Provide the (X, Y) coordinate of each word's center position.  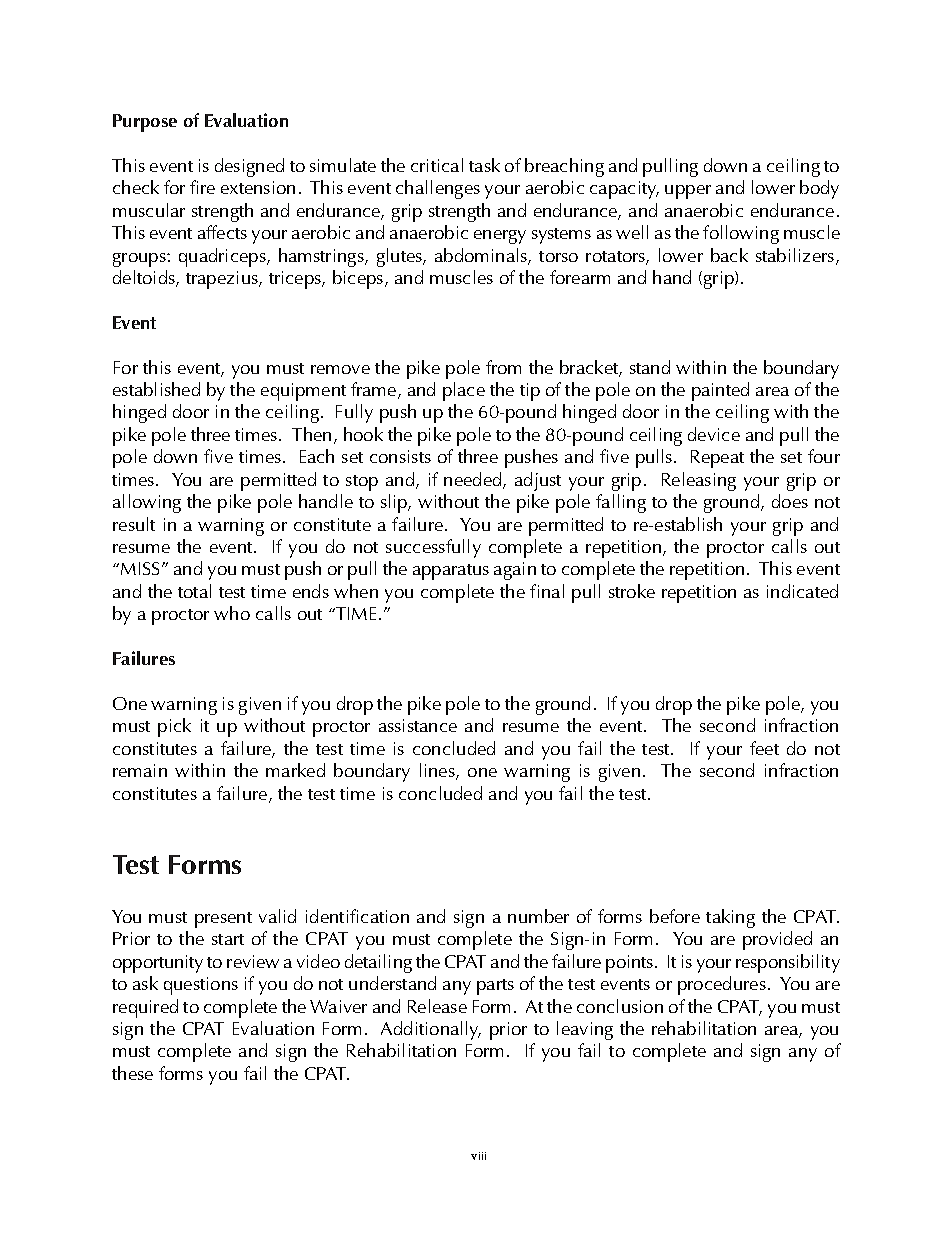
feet (764, 748)
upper (688, 192)
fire (202, 187)
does (790, 501)
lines (438, 771)
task (484, 165)
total (194, 591)
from (503, 367)
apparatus (451, 572)
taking (730, 918)
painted (720, 391)
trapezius (223, 280)
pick (174, 727)
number (538, 916)
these (132, 1073)
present (223, 920)
